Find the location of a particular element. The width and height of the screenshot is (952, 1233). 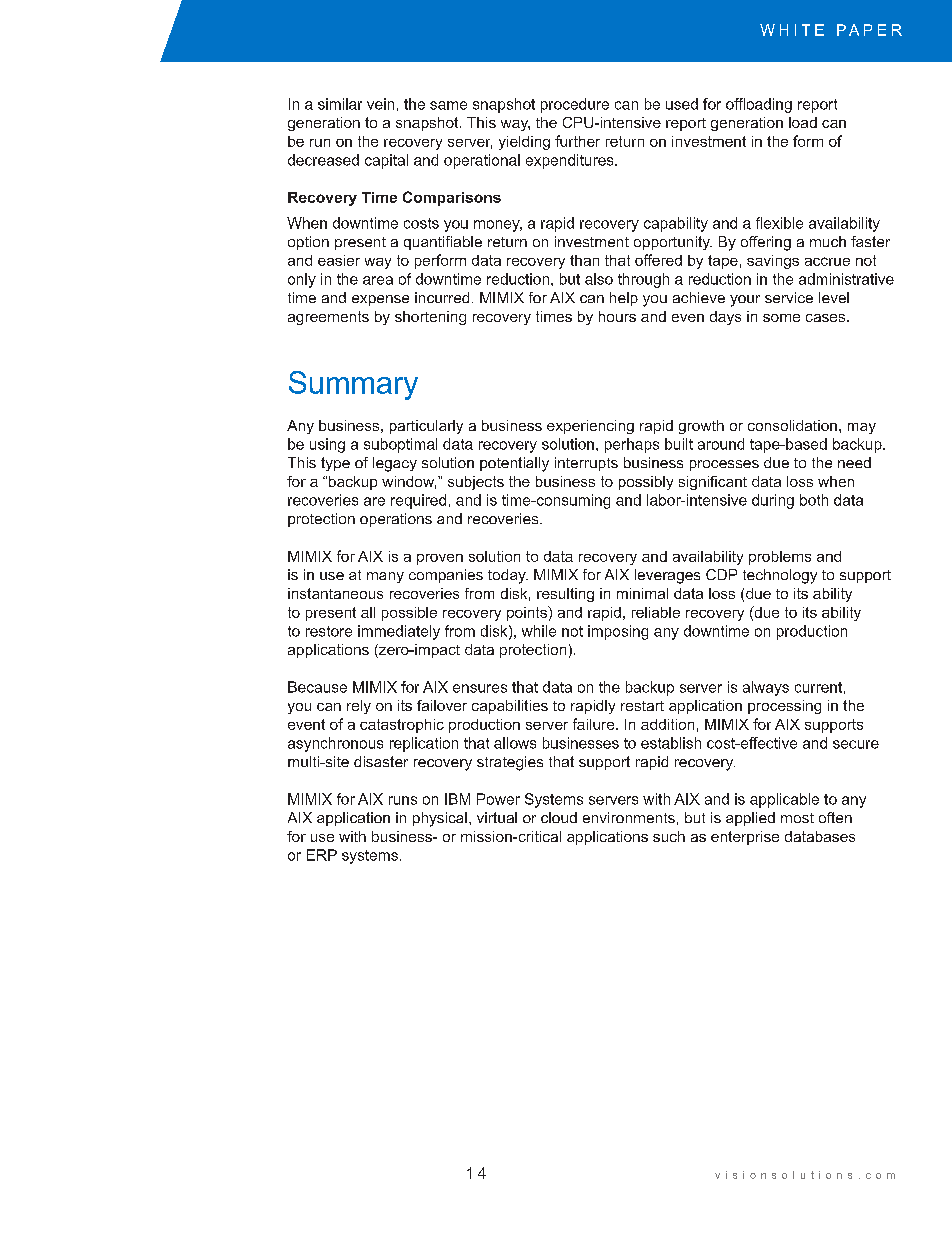

interrupts is located at coordinates (586, 464).
